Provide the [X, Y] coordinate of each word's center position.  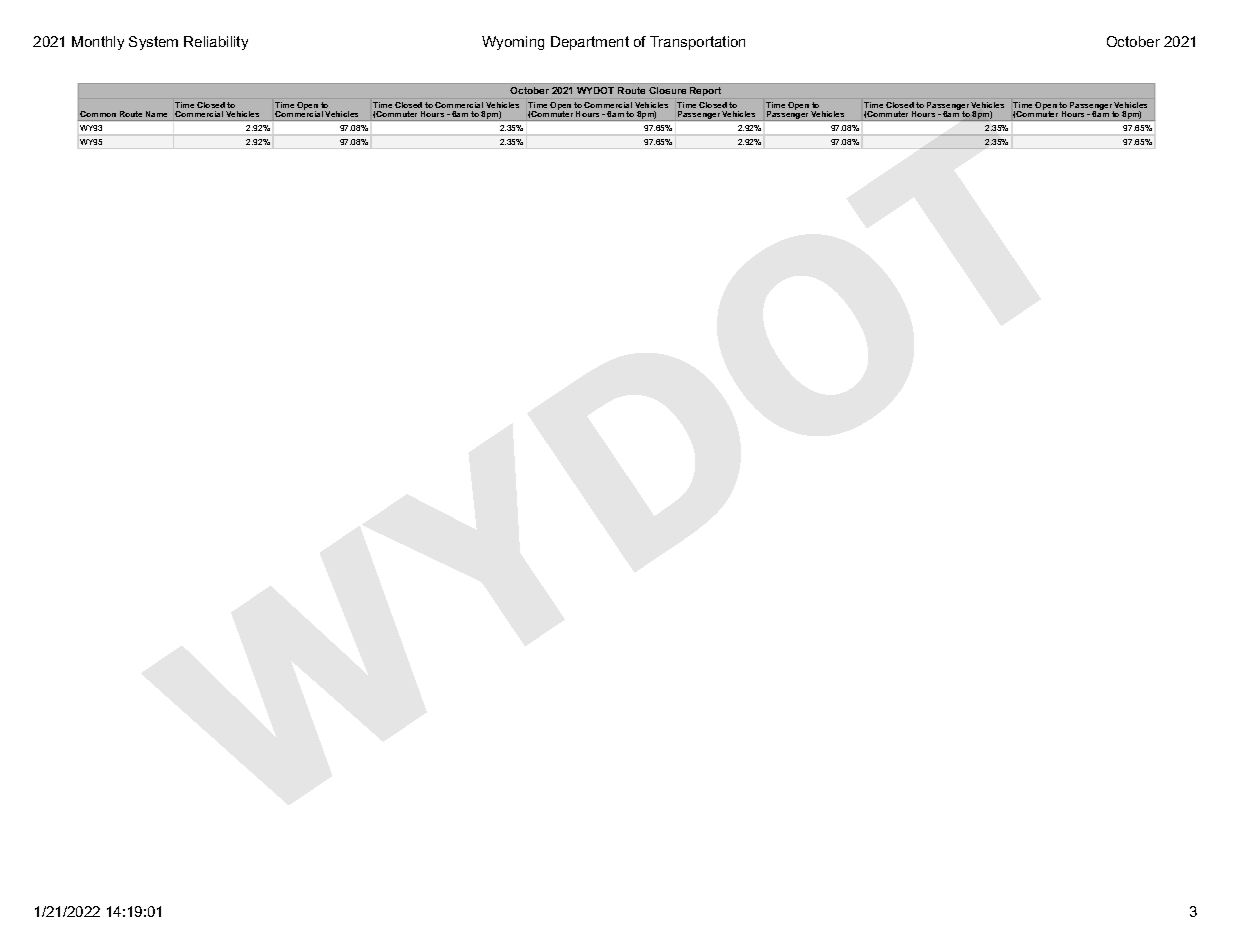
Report [705, 91]
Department [590, 43]
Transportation [697, 43]
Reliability [216, 43]
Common [98, 114]
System [153, 43]
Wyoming [513, 43]
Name [156, 114]
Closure [667, 90]
